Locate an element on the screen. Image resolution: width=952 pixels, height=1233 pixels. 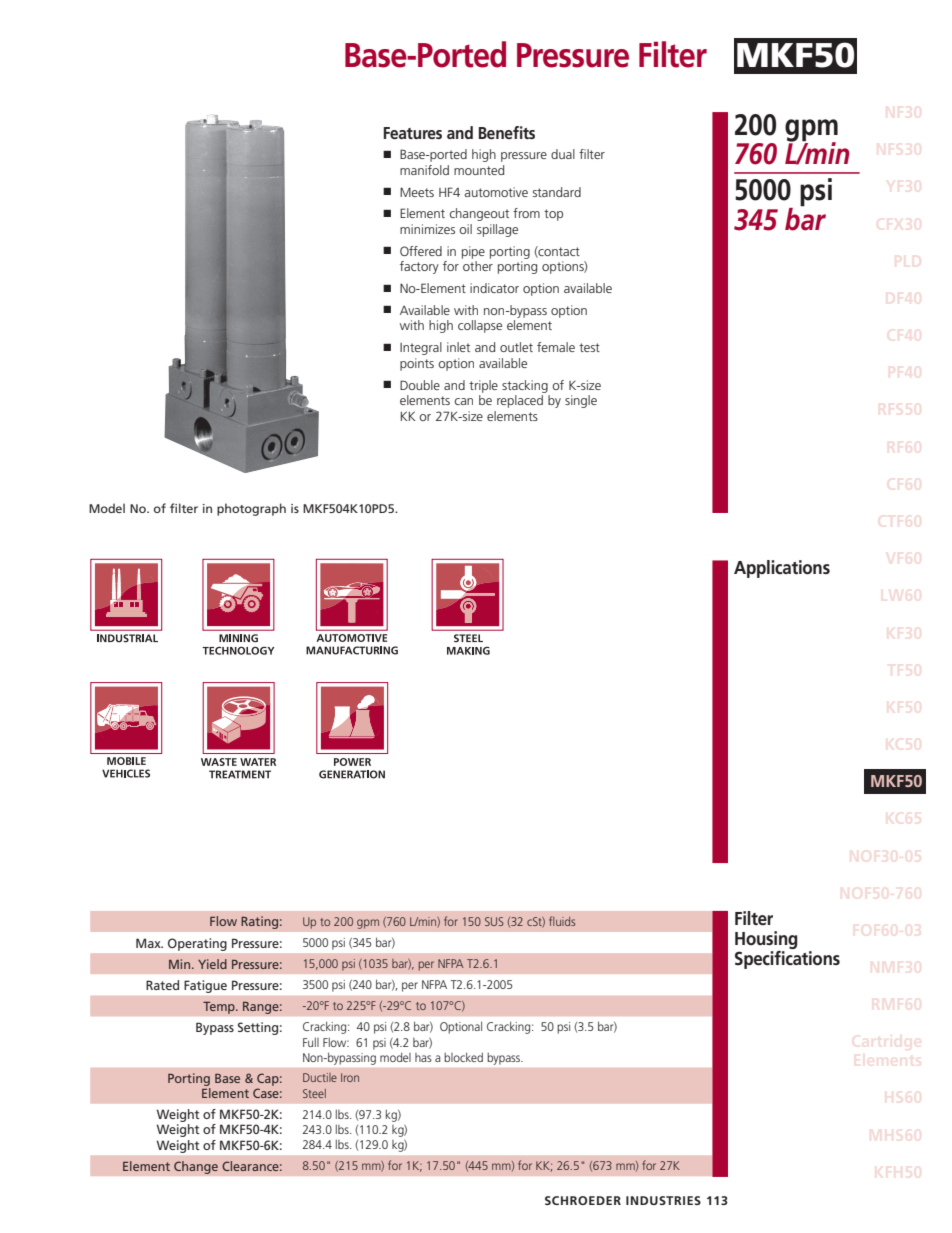
SUS is located at coordinates (494, 921).
